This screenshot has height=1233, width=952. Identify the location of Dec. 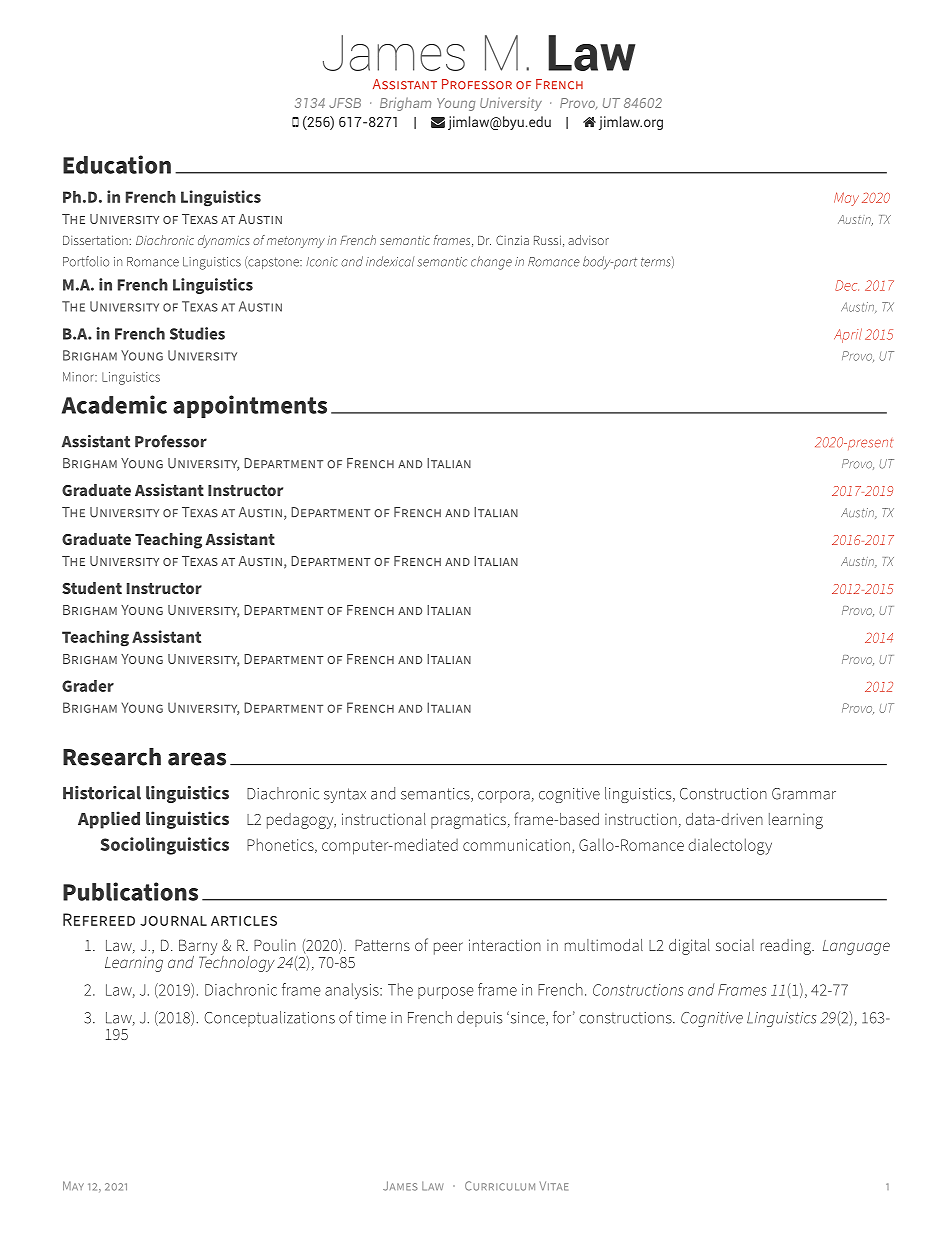
(847, 285).
